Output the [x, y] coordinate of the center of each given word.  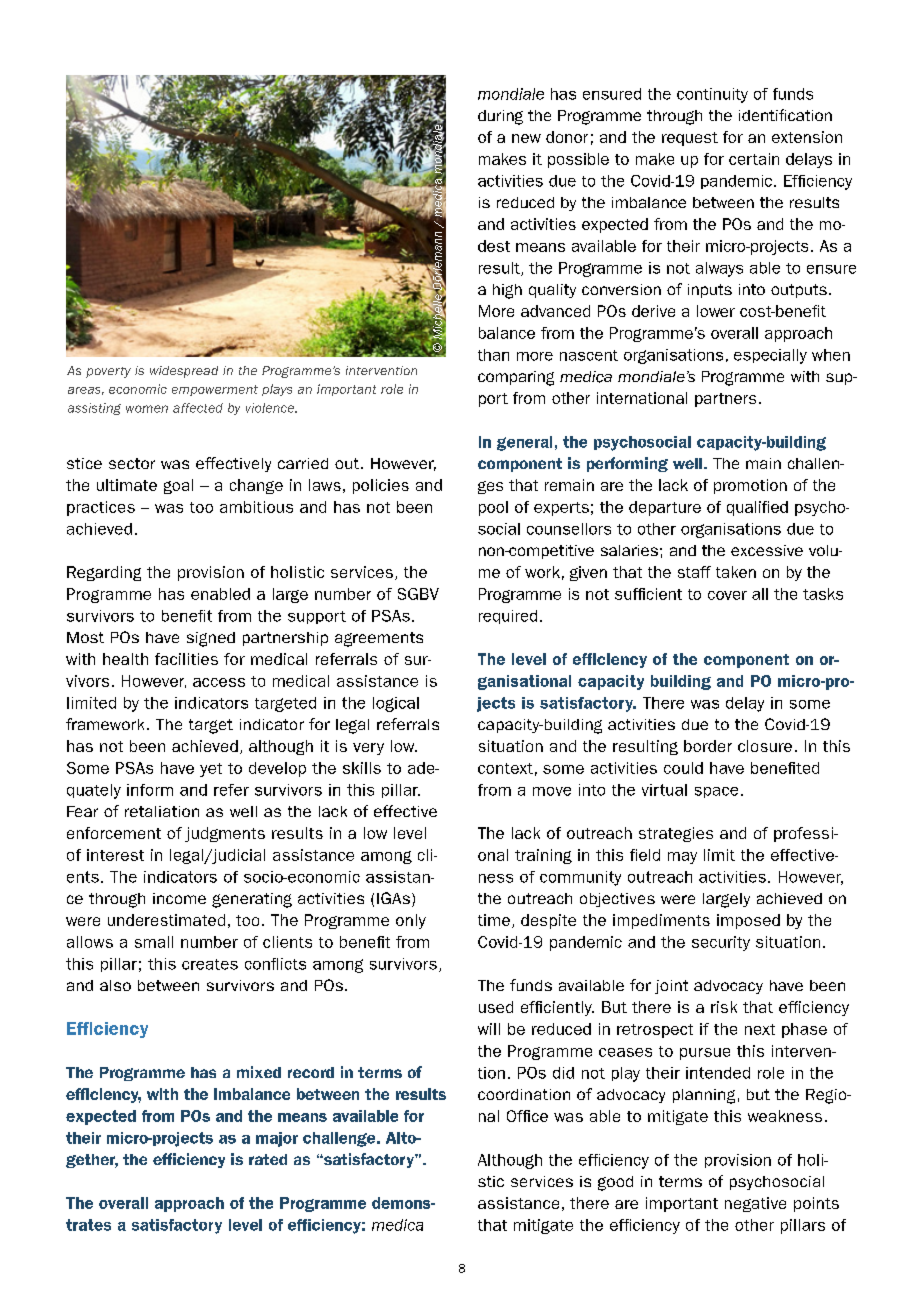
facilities [186, 659]
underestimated [166, 920]
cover [727, 595]
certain [754, 159]
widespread [184, 372]
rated [268, 1159]
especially [770, 356]
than [493, 355]
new [526, 138]
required [508, 617]
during [500, 117]
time [494, 920]
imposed [748, 921]
